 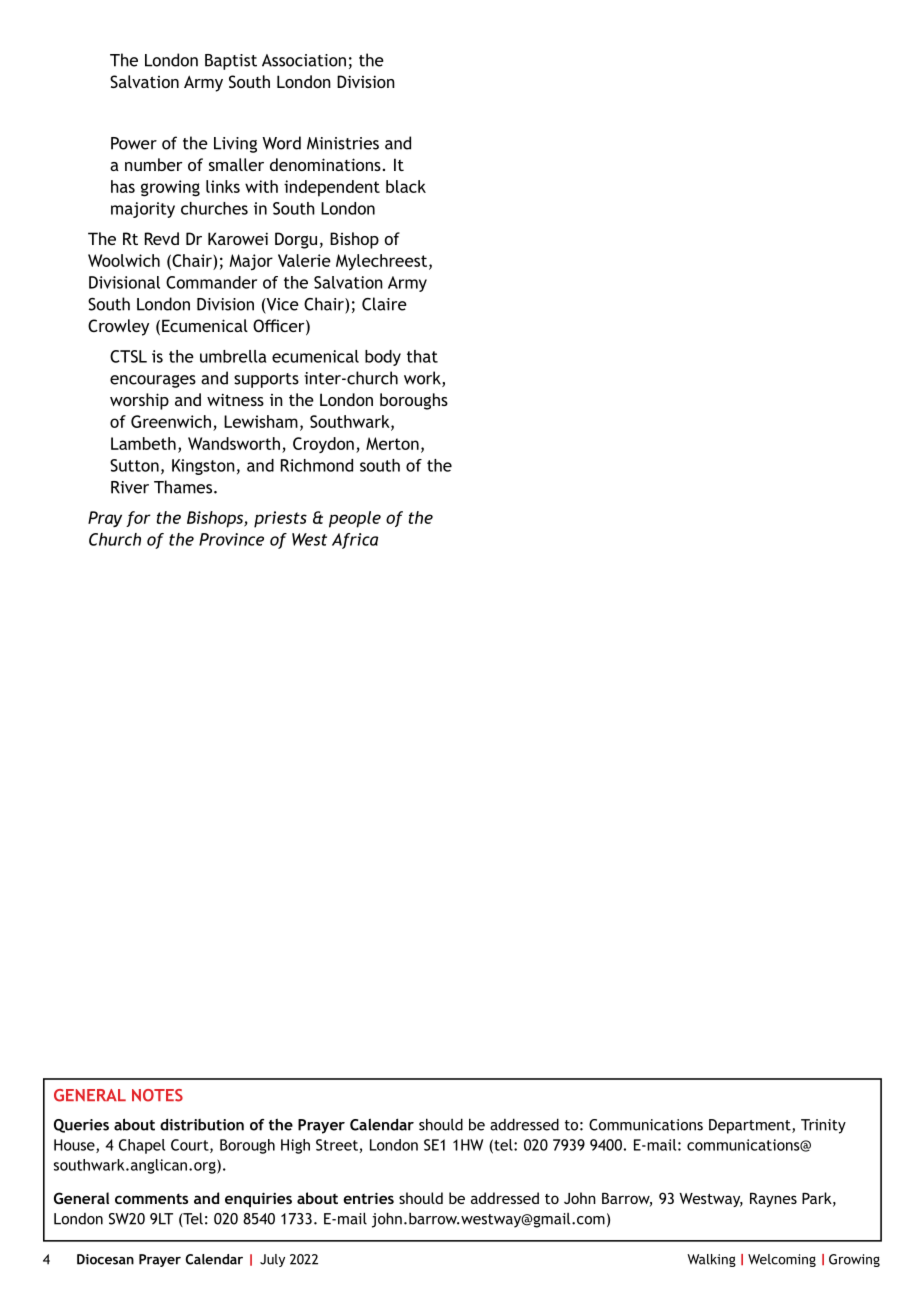 I want to click on comments, so click(x=151, y=1198).
